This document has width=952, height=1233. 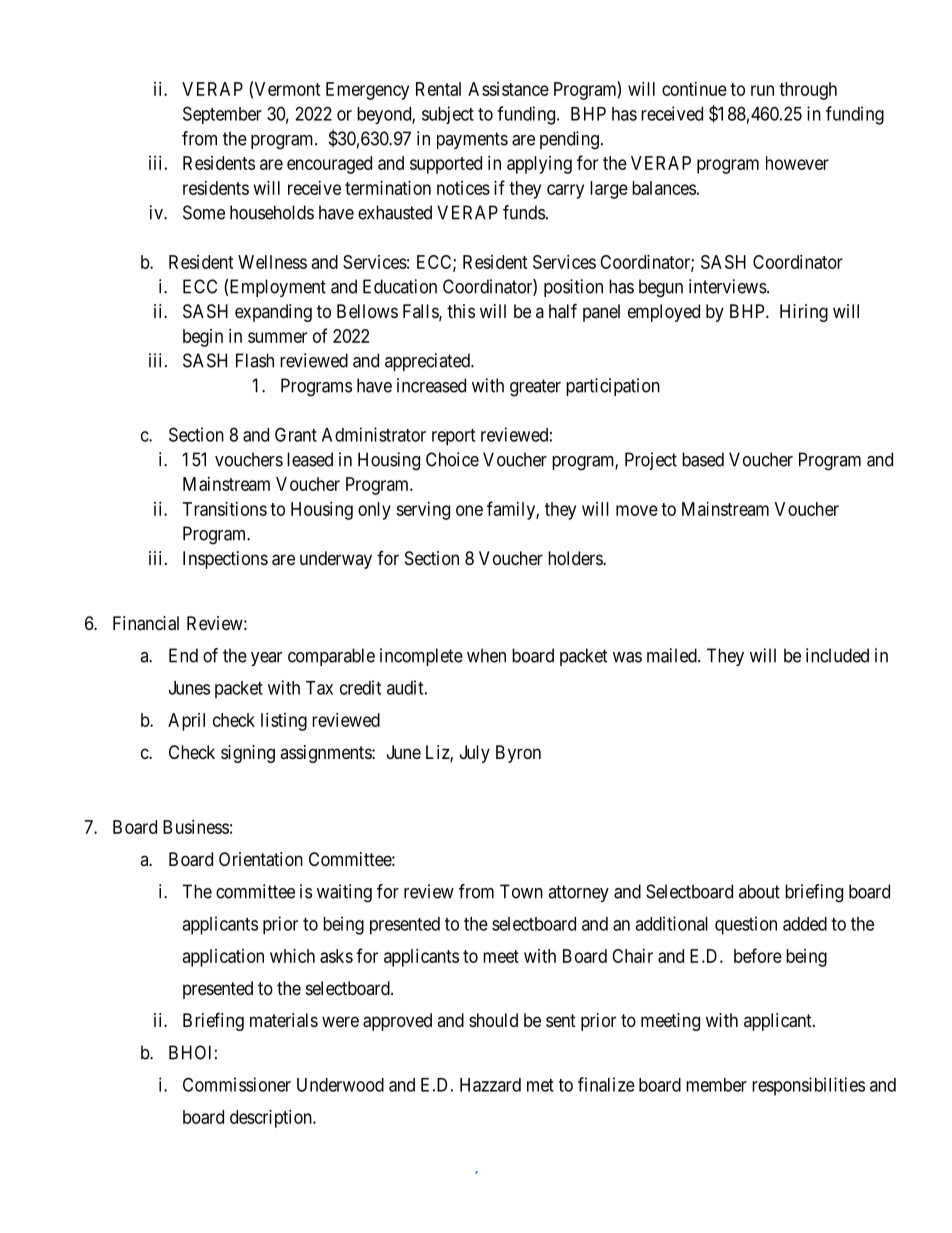 What do you see at coordinates (716, 1085) in the document?
I see `member` at bounding box center [716, 1085].
